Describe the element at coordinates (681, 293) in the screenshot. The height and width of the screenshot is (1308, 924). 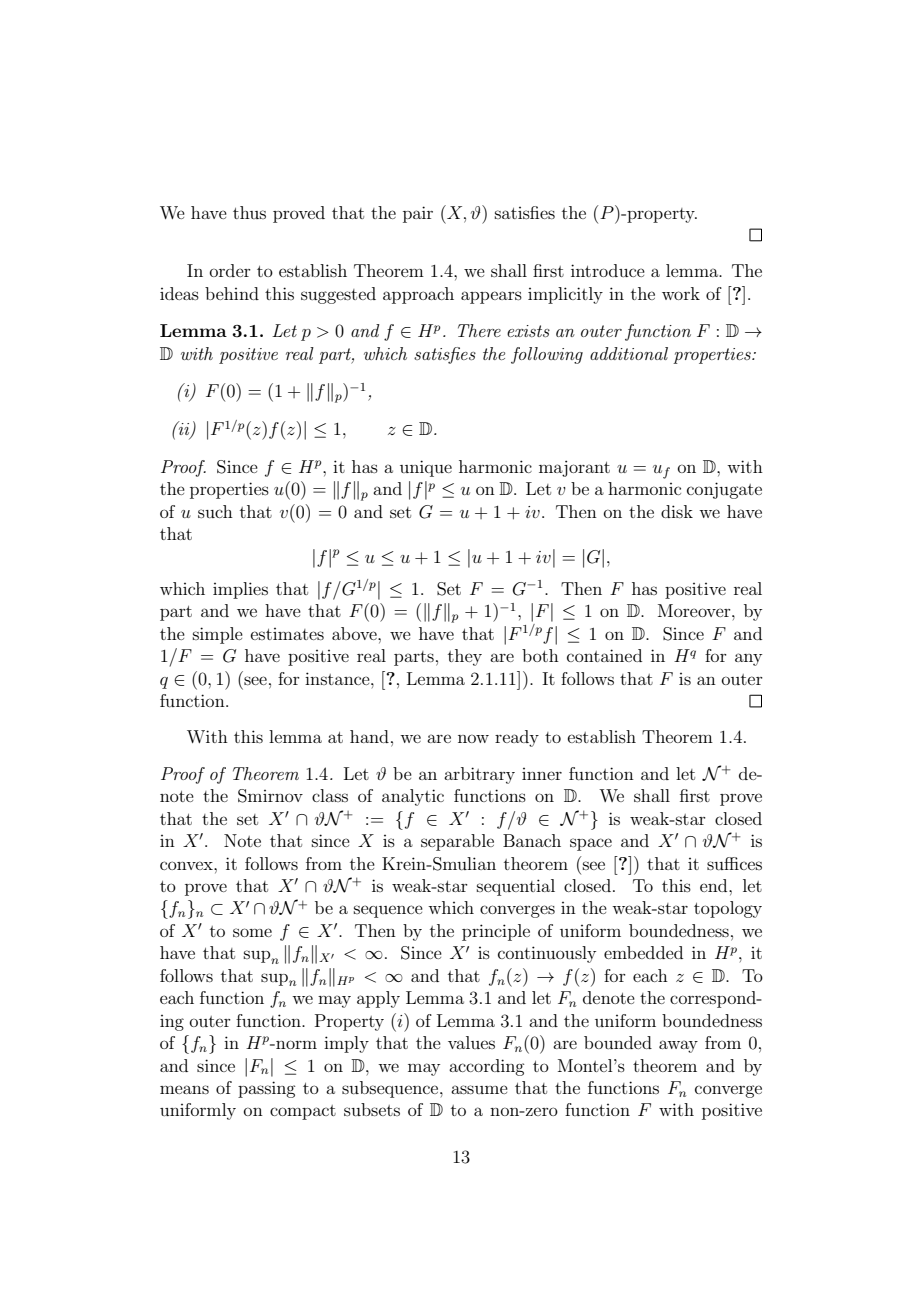
I see `work` at that location.
